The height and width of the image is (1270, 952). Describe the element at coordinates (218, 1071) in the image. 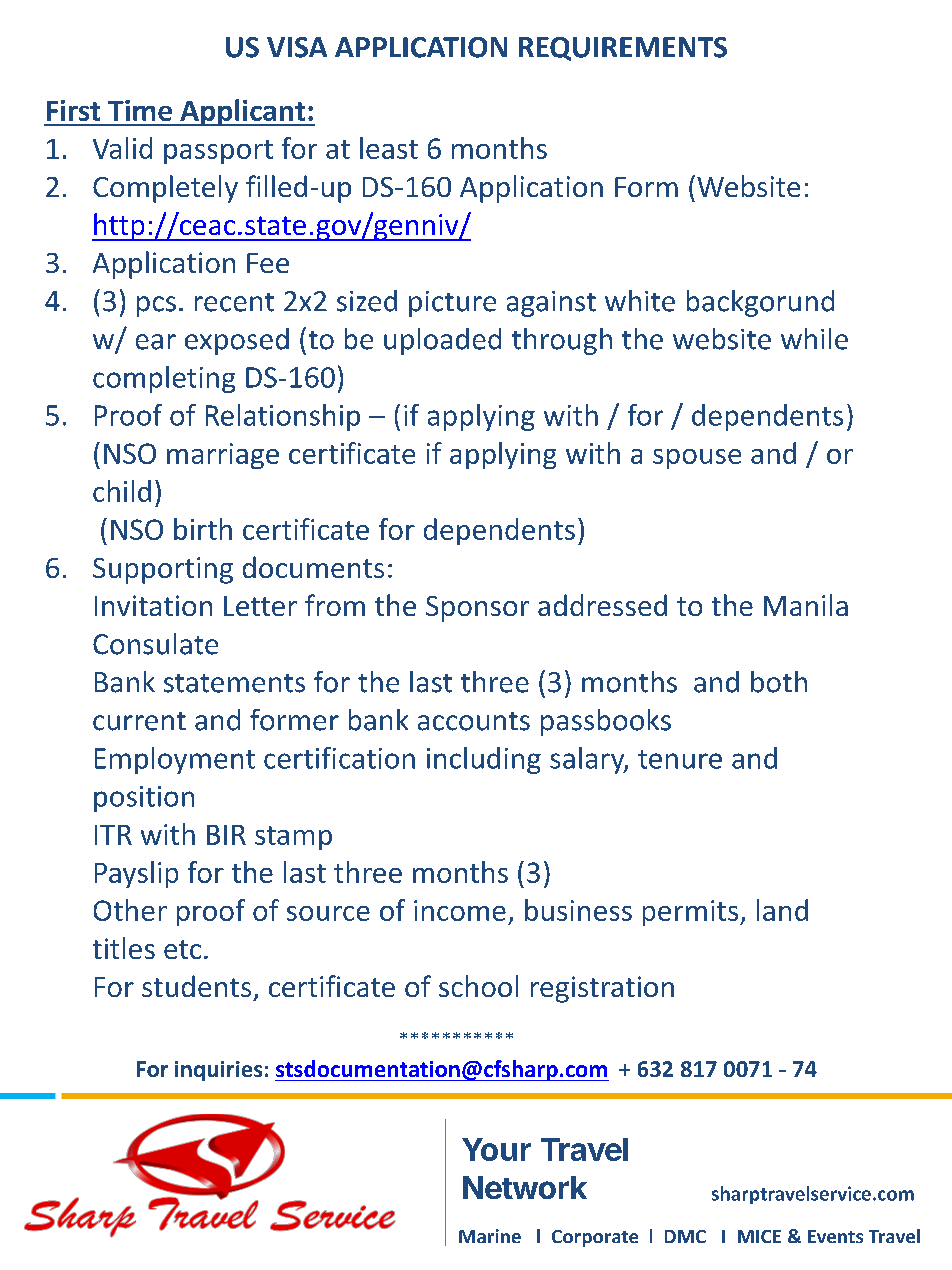

I see `inquiries` at that location.
